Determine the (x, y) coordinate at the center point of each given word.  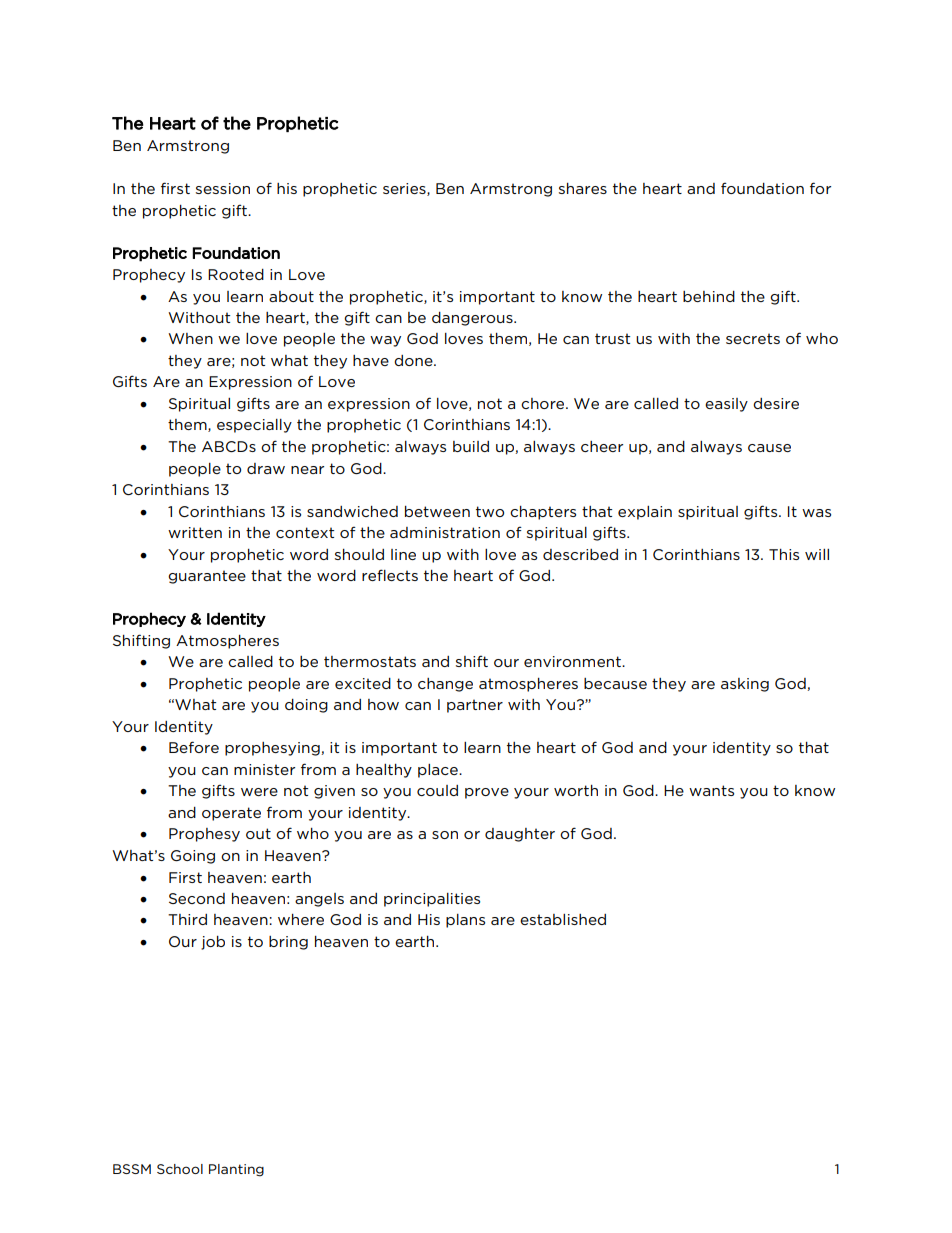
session (223, 188)
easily (726, 405)
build (471, 446)
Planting (236, 1170)
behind (709, 296)
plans (465, 921)
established (563, 919)
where (301, 919)
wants (711, 790)
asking (745, 685)
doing (306, 706)
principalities (432, 900)
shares (583, 188)
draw (266, 468)
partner (475, 706)
